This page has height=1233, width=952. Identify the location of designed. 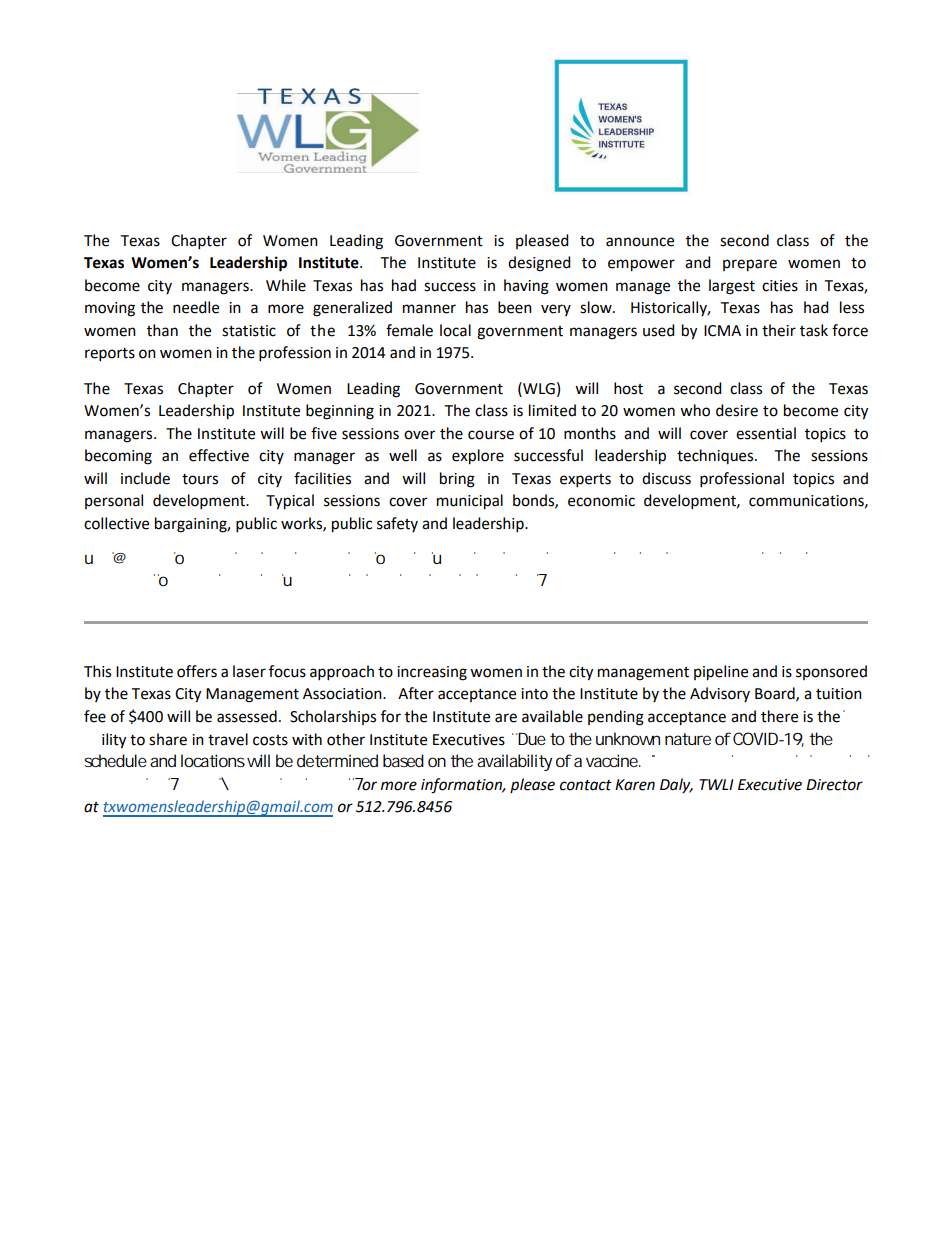
(539, 264).
